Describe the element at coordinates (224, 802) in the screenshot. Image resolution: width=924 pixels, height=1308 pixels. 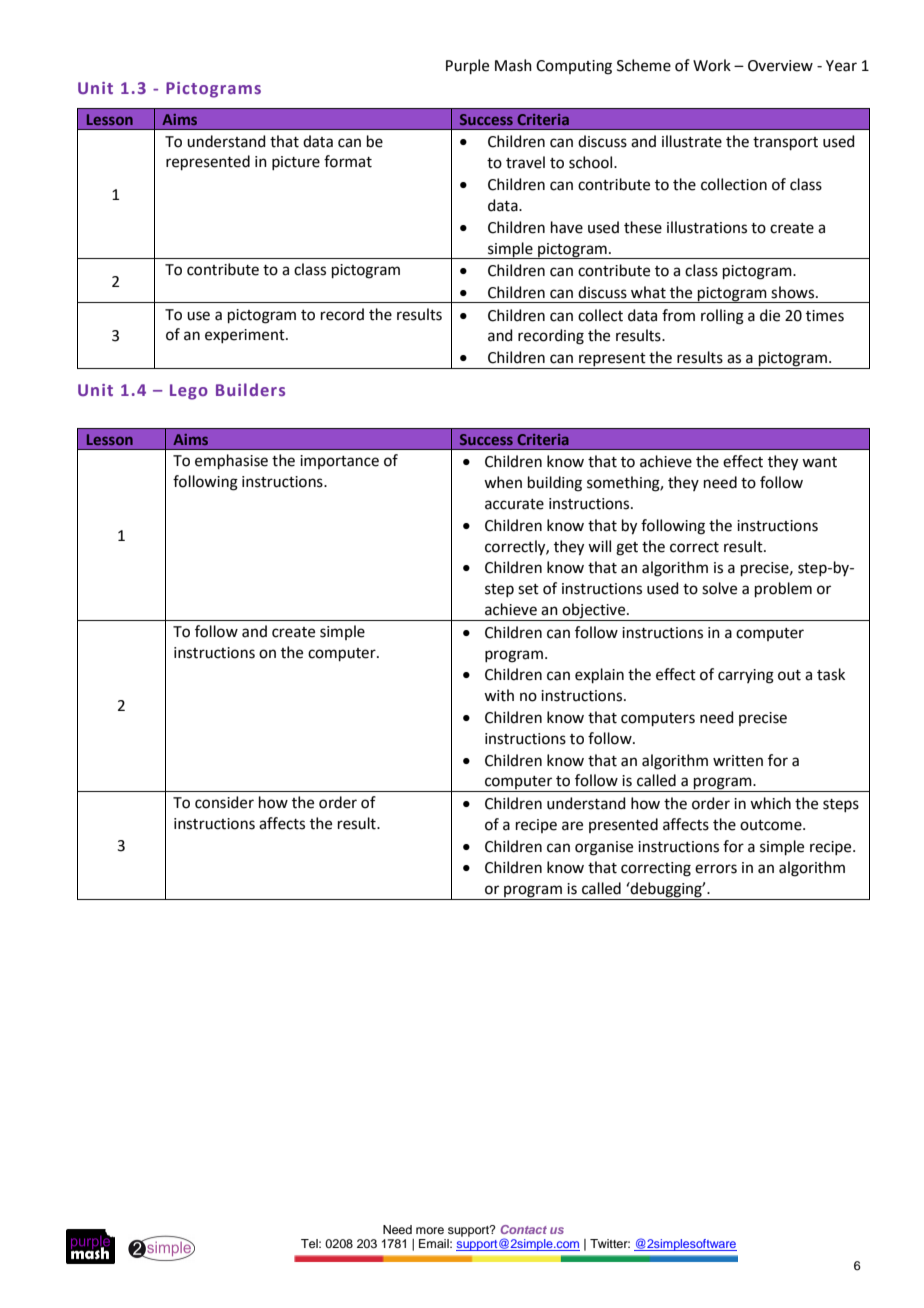
I see `consider` at that location.
